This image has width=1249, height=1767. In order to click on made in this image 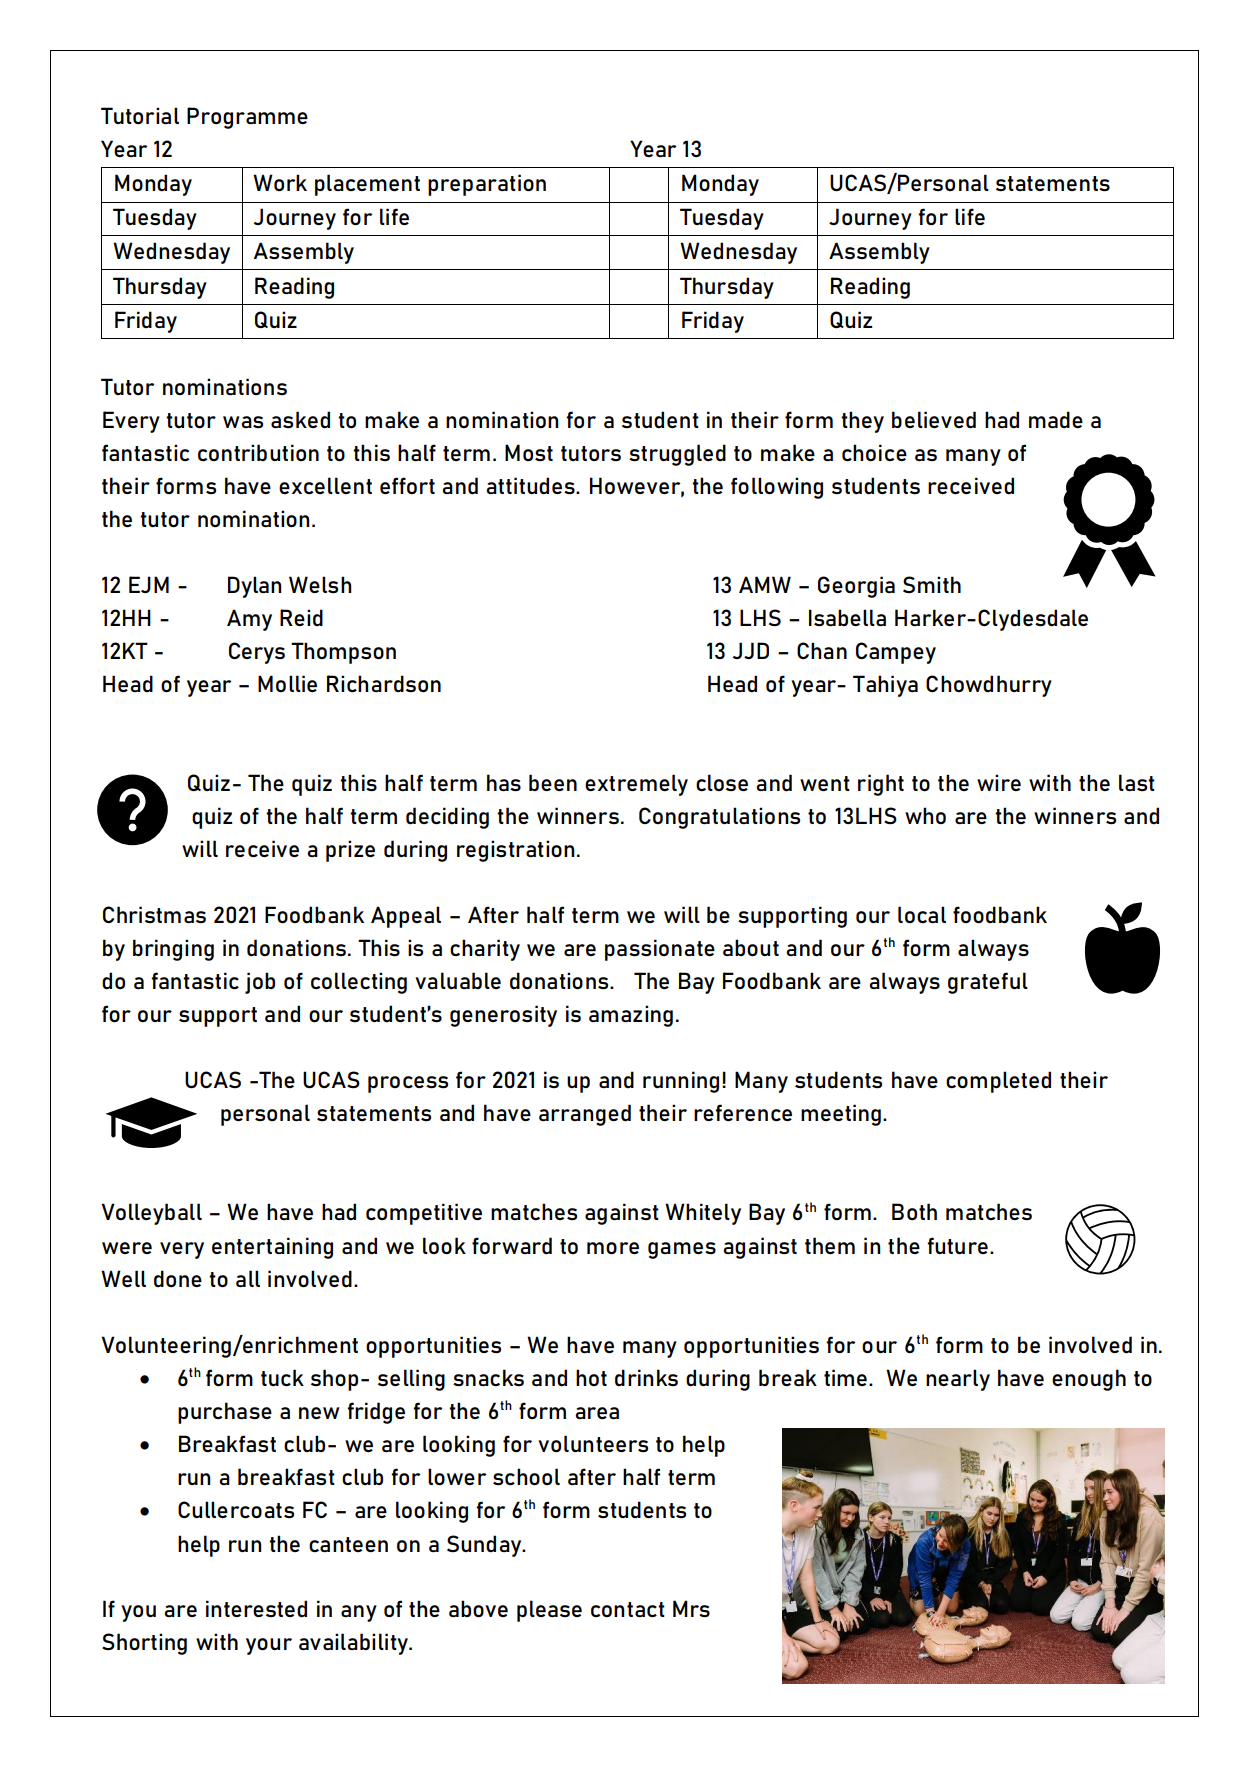, I will do `click(1056, 419)`.
